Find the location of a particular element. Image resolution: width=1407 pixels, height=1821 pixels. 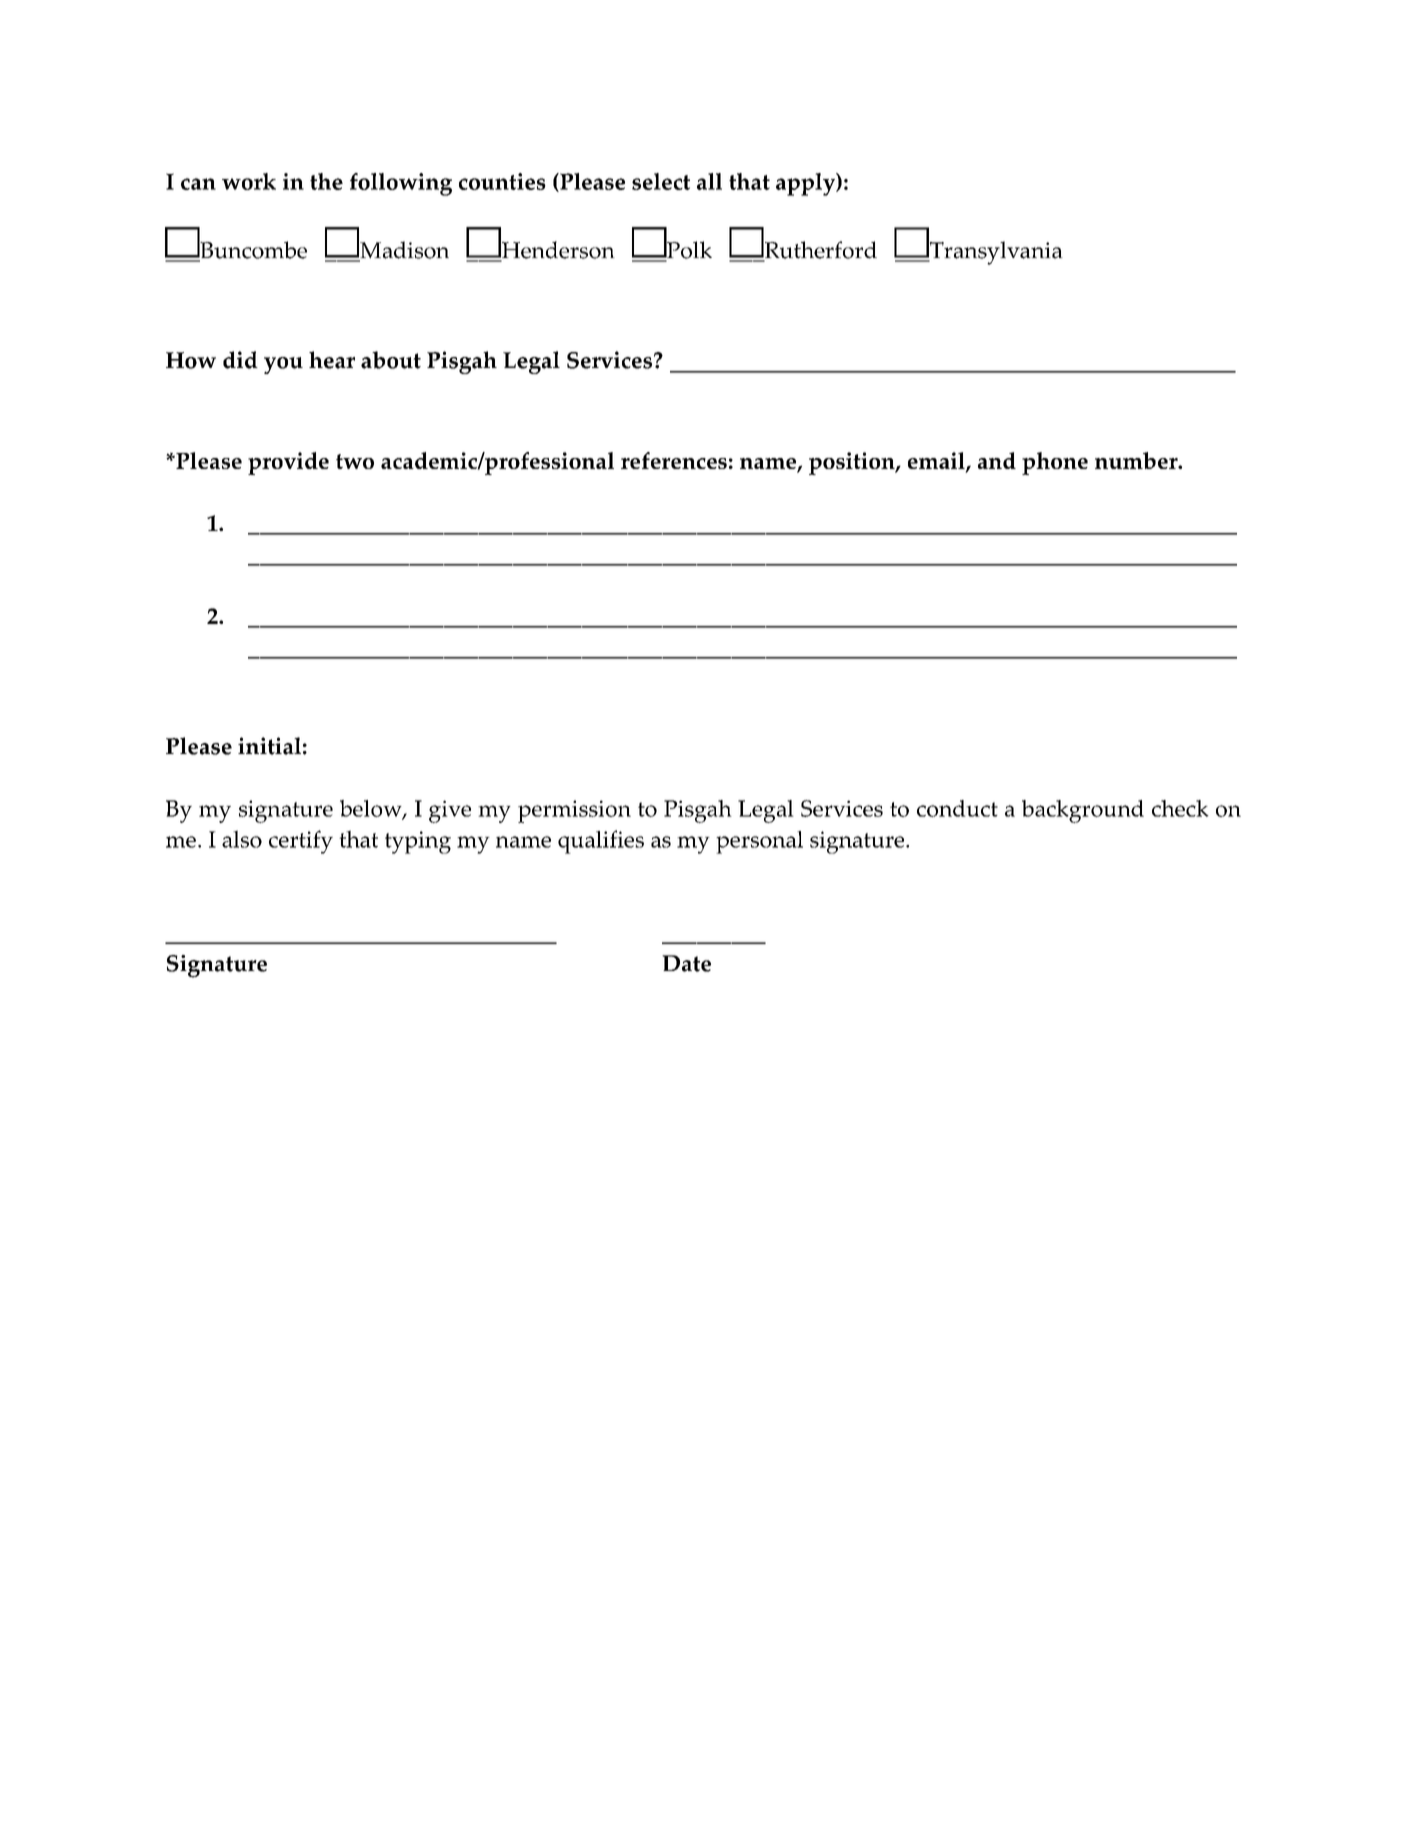

references is located at coordinates (674, 460).
